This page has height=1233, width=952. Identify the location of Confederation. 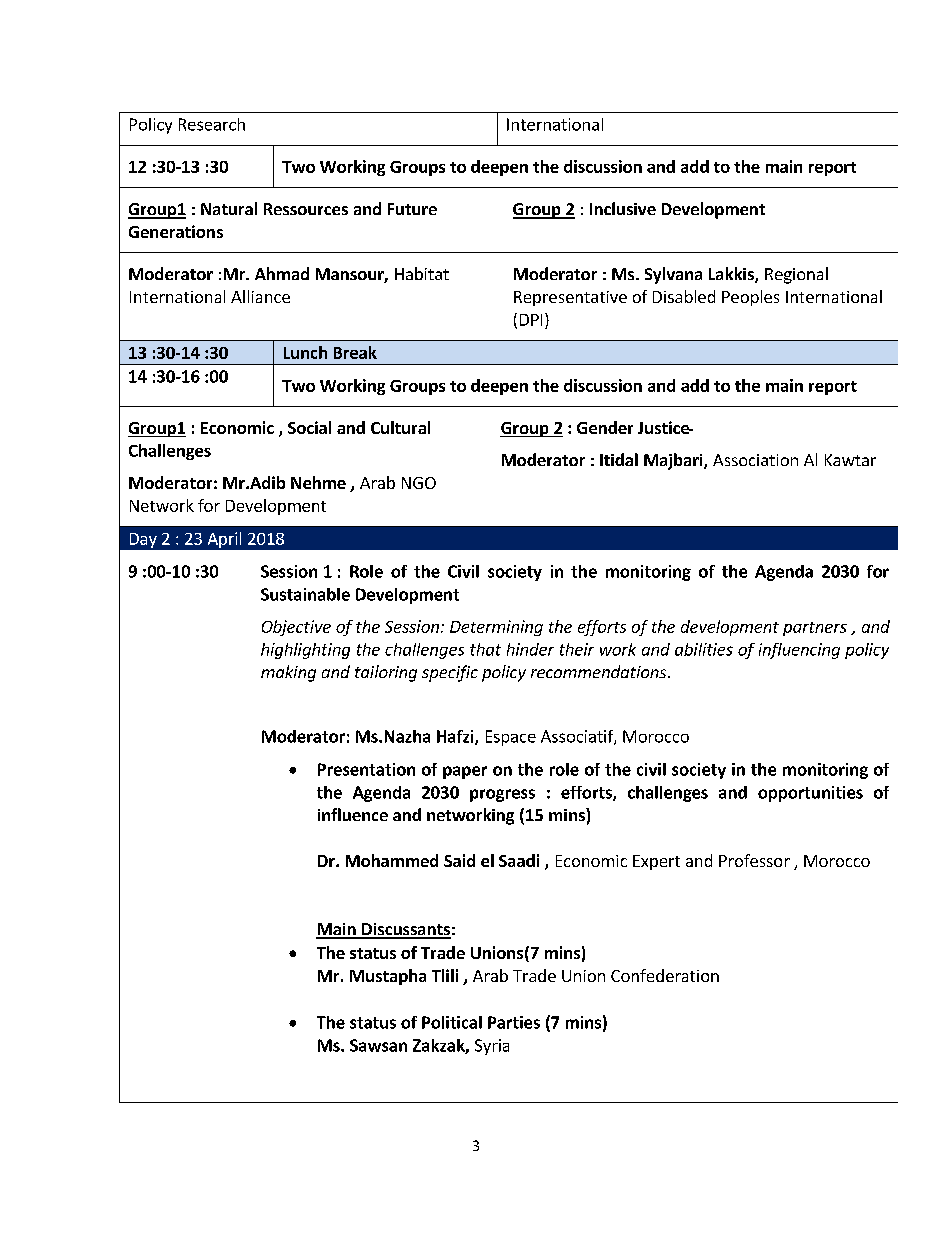
(665, 975).
